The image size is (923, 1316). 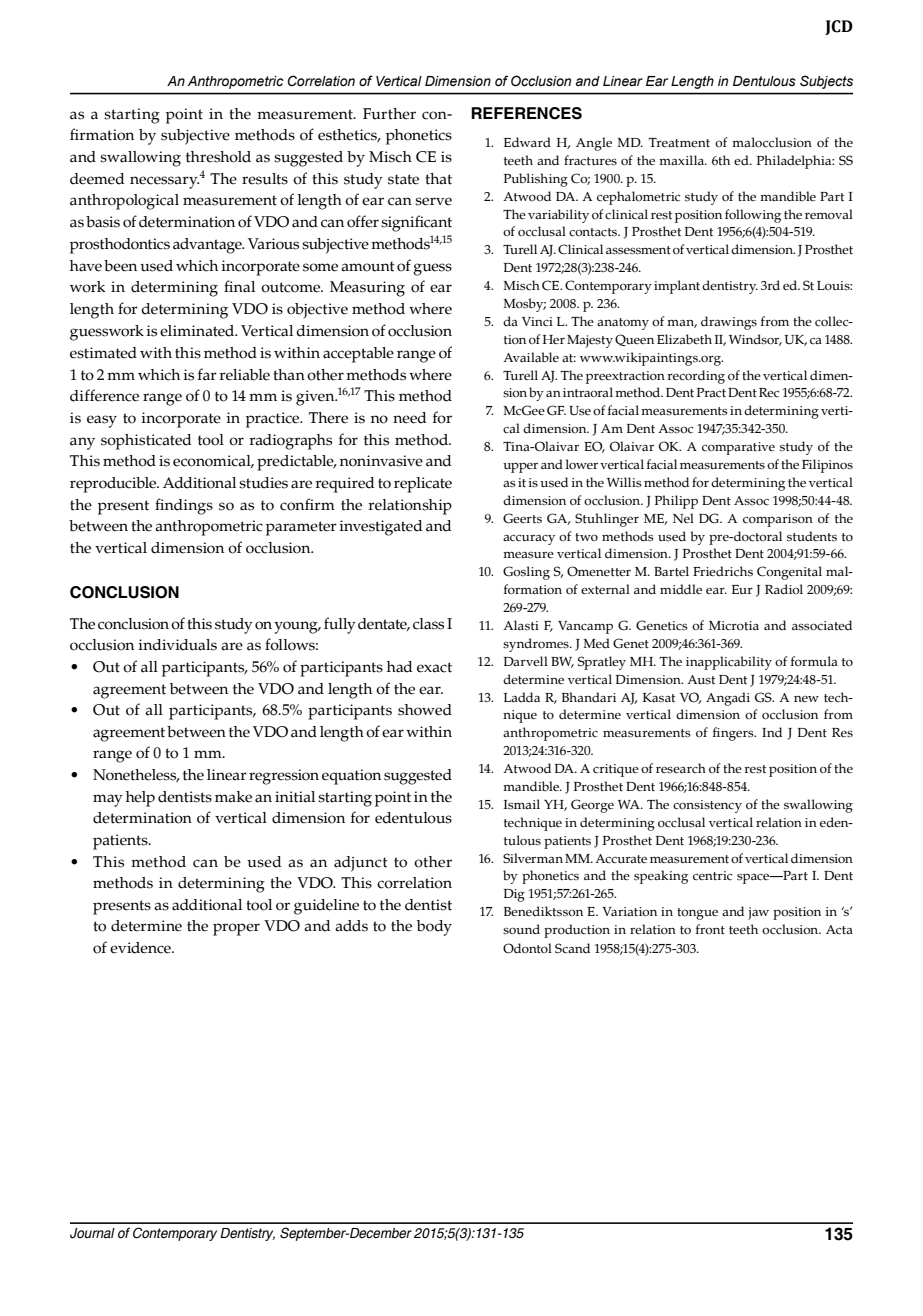 What do you see at coordinates (218, 157) in the image?
I see `threshold` at bounding box center [218, 157].
